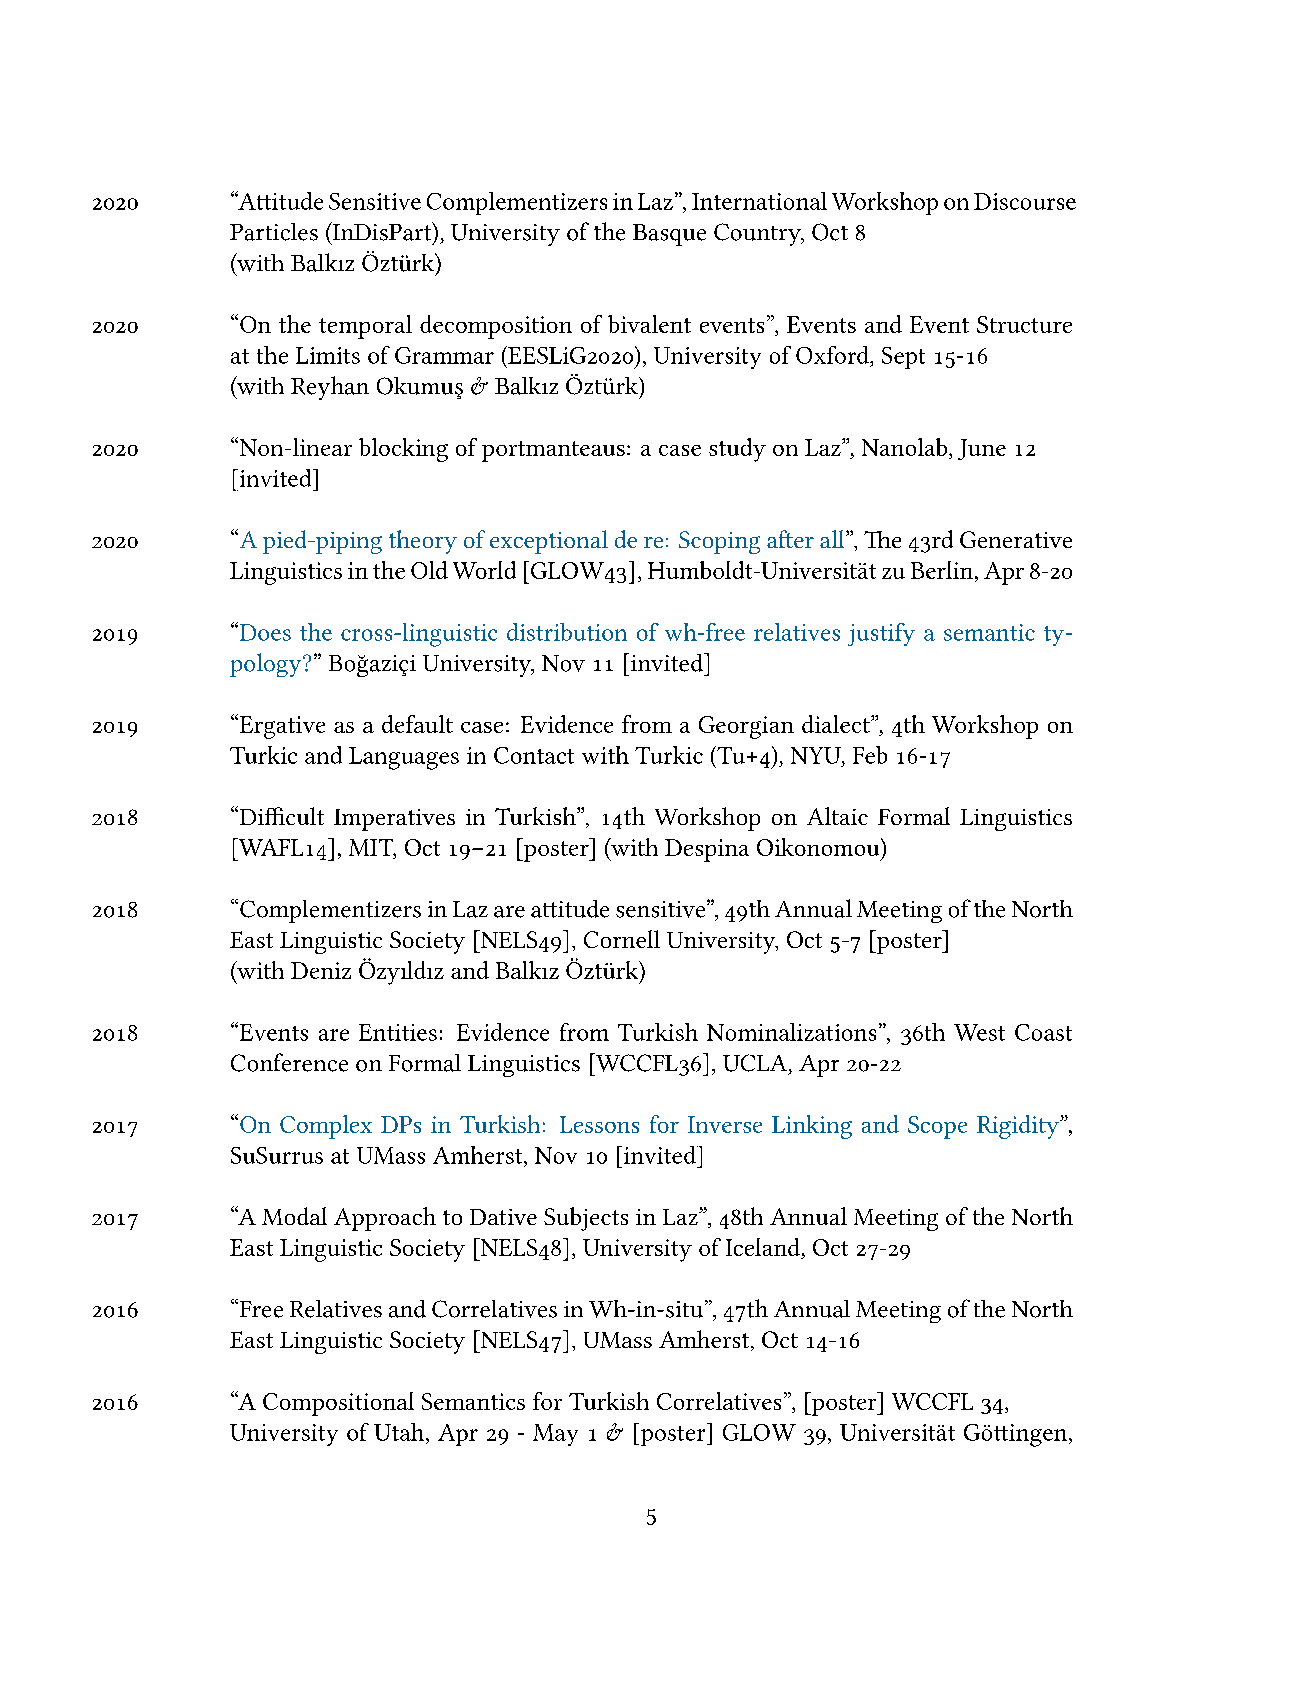 This document has height=1687, width=1303. Describe the element at coordinates (534, 755) in the document. I see `Contact` at that location.
